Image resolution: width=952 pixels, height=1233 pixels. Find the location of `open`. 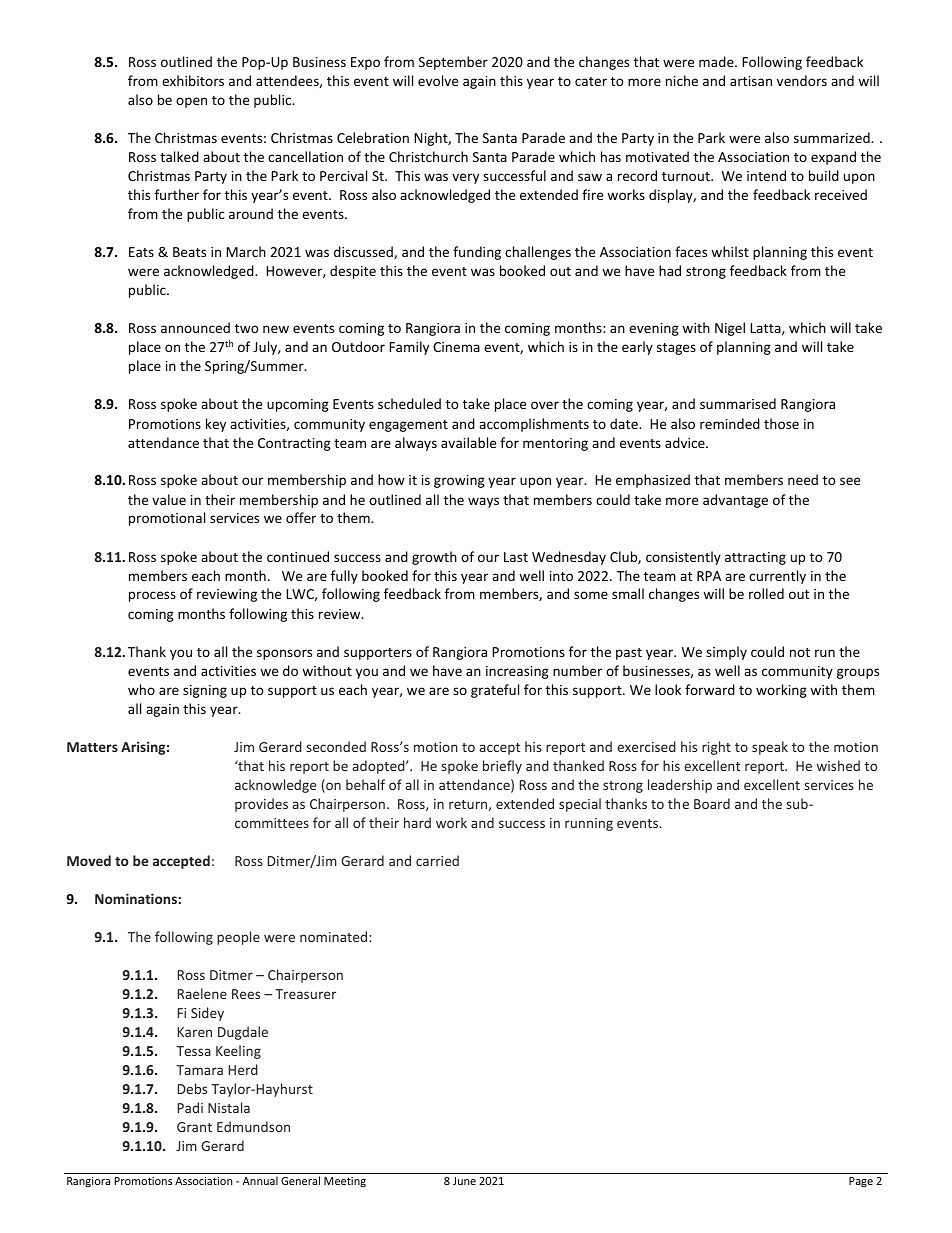

open is located at coordinates (191, 102).
